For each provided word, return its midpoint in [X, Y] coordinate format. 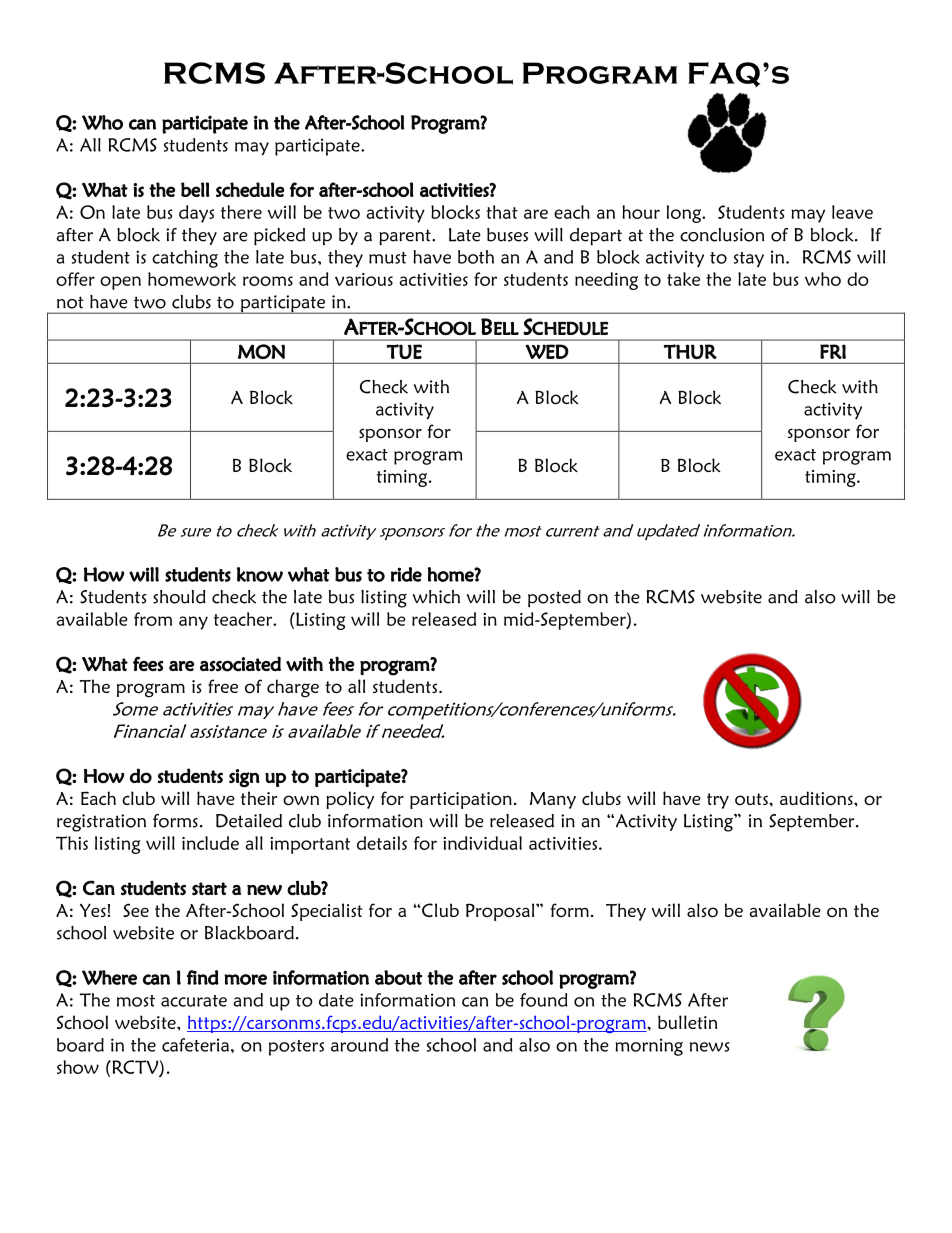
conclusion [722, 235]
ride [406, 574]
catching [185, 259]
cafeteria [195, 1045]
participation [461, 800]
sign [244, 778]
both [476, 257]
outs [752, 799]
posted [554, 598]
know [260, 574]
